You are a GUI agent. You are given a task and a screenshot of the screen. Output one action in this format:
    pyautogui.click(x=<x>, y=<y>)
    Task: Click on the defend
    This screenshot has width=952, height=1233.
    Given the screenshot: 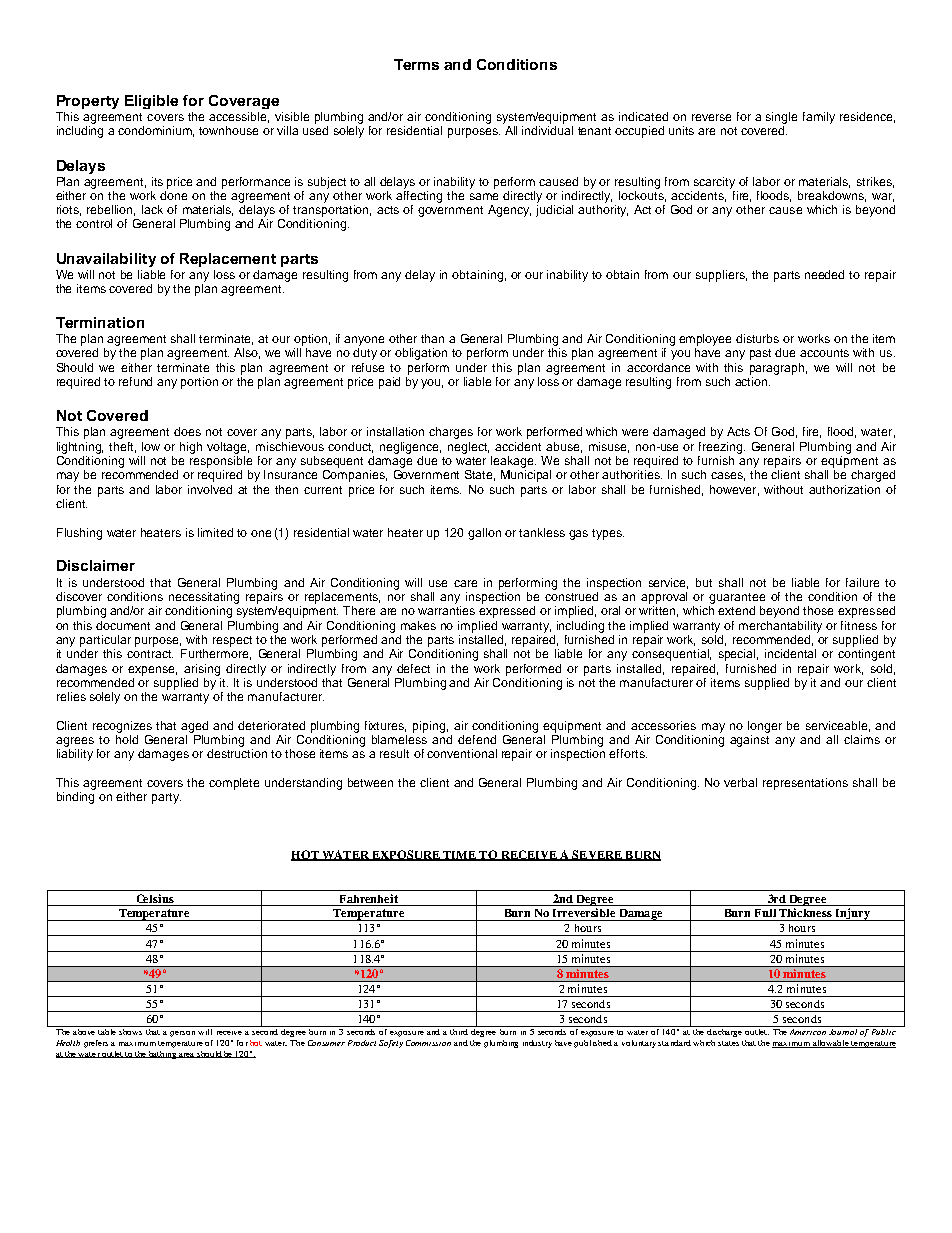 What is the action you would take?
    pyautogui.click(x=477, y=739)
